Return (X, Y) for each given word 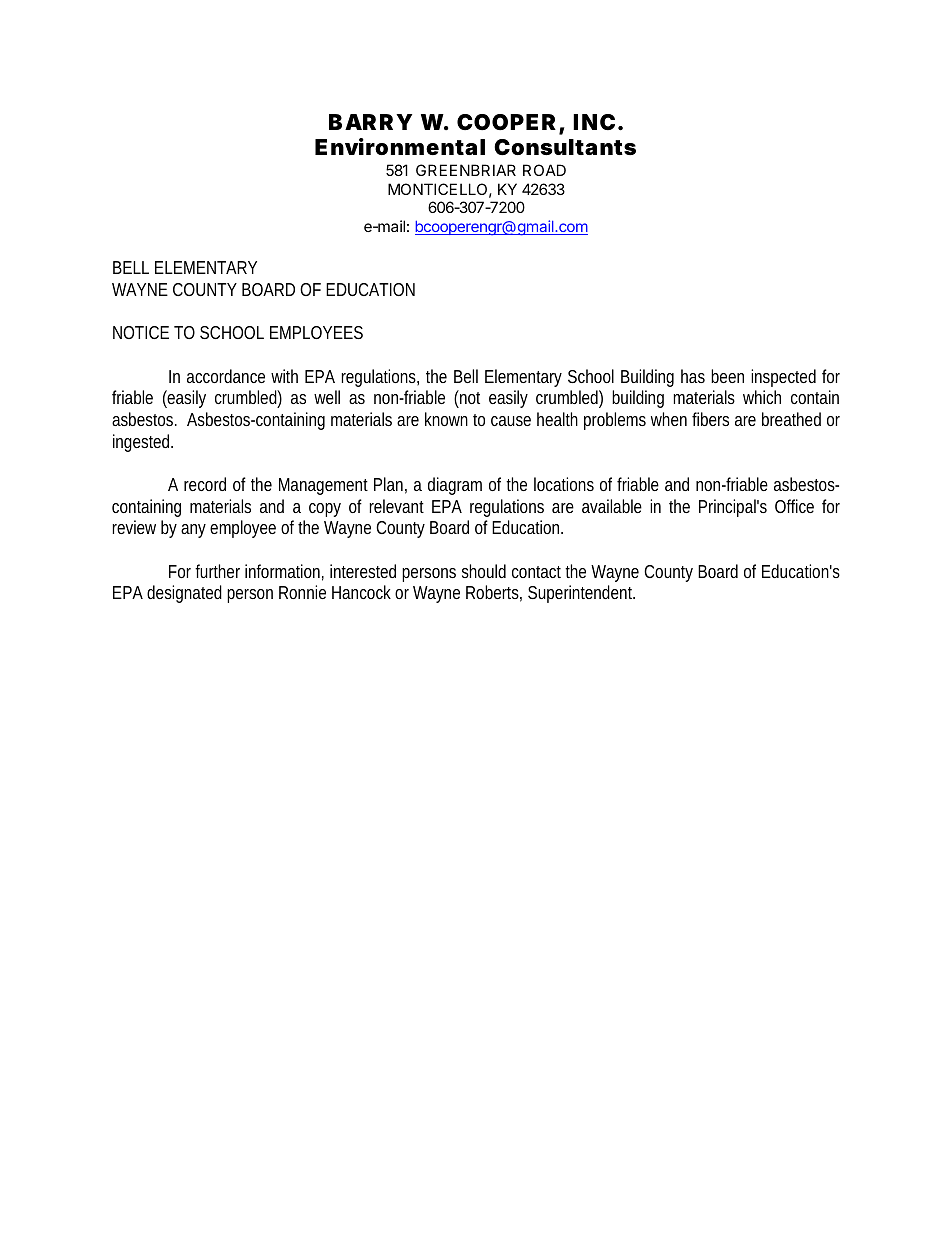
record (205, 484)
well (327, 397)
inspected (783, 378)
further (217, 571)
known (446, 419)
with (284, 376)
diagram (455, 486)
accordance (226, 376)
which (762, 397)
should (484, 571)
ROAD (544, 170)
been (727, 376)
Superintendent (581, 594)
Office (794, 506)
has (693, 376)
